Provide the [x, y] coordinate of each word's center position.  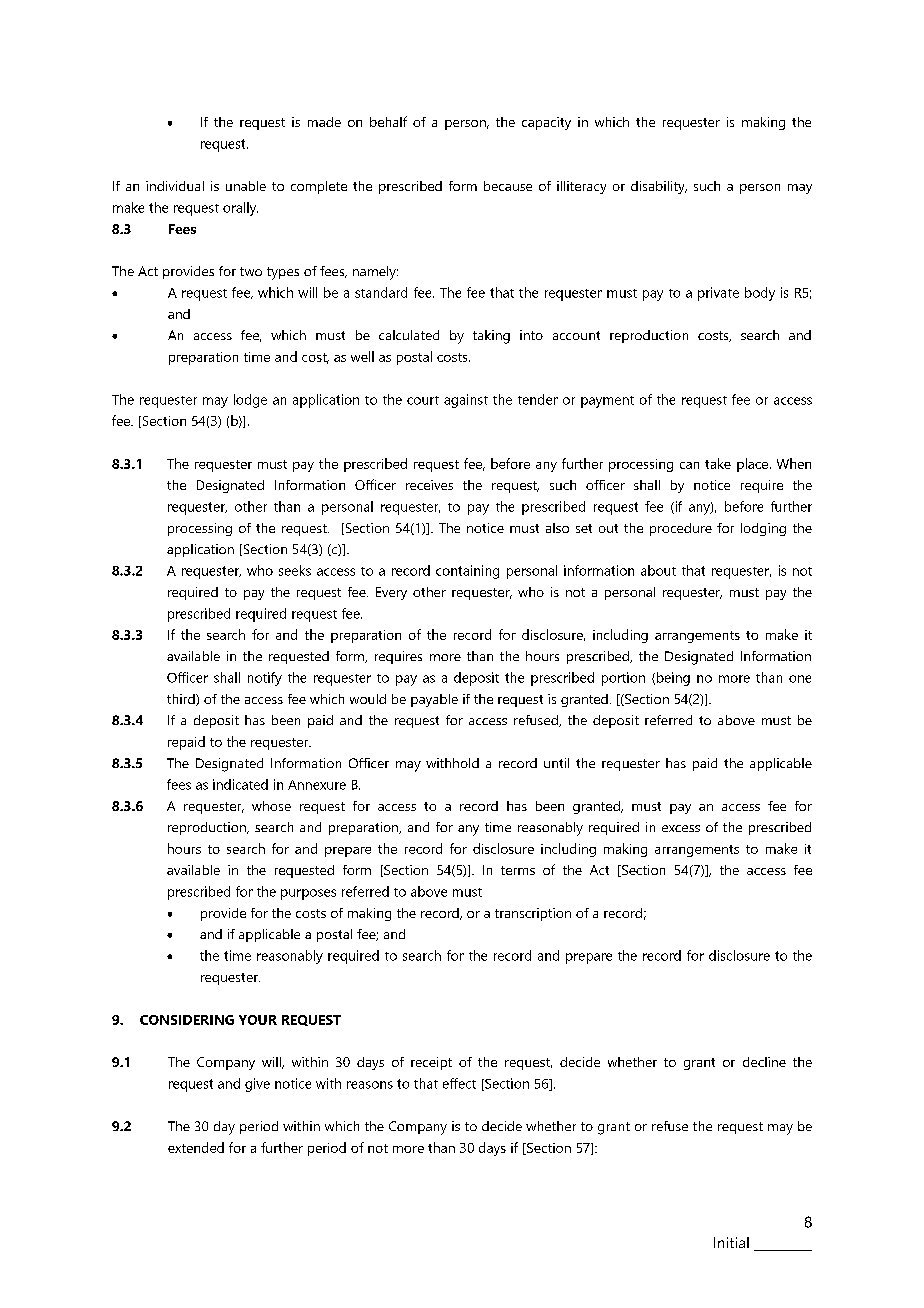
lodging [763, 529]
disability [659, 187]
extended [196, 1147]
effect [459, 1083]
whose [271, 806]
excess [681, 828]
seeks [295, 570]
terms [518, 870]
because [508, 186]
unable [246, 186]
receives [429, 485]
